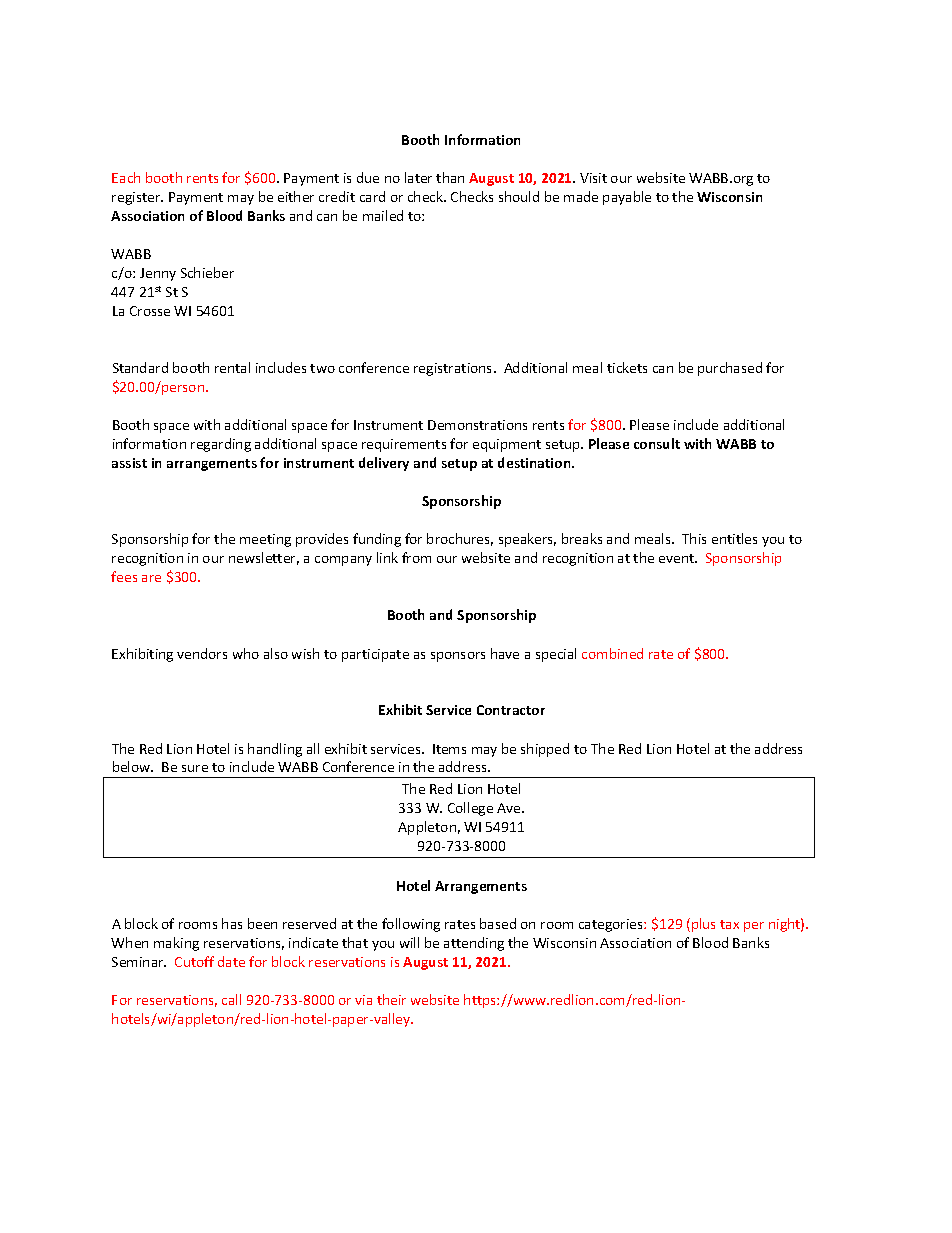 The width and height of the image is (952, 1233). What do you see at coordinates (454, 369) in the image?
I see `registrations` at bounding box center [454, 369].
